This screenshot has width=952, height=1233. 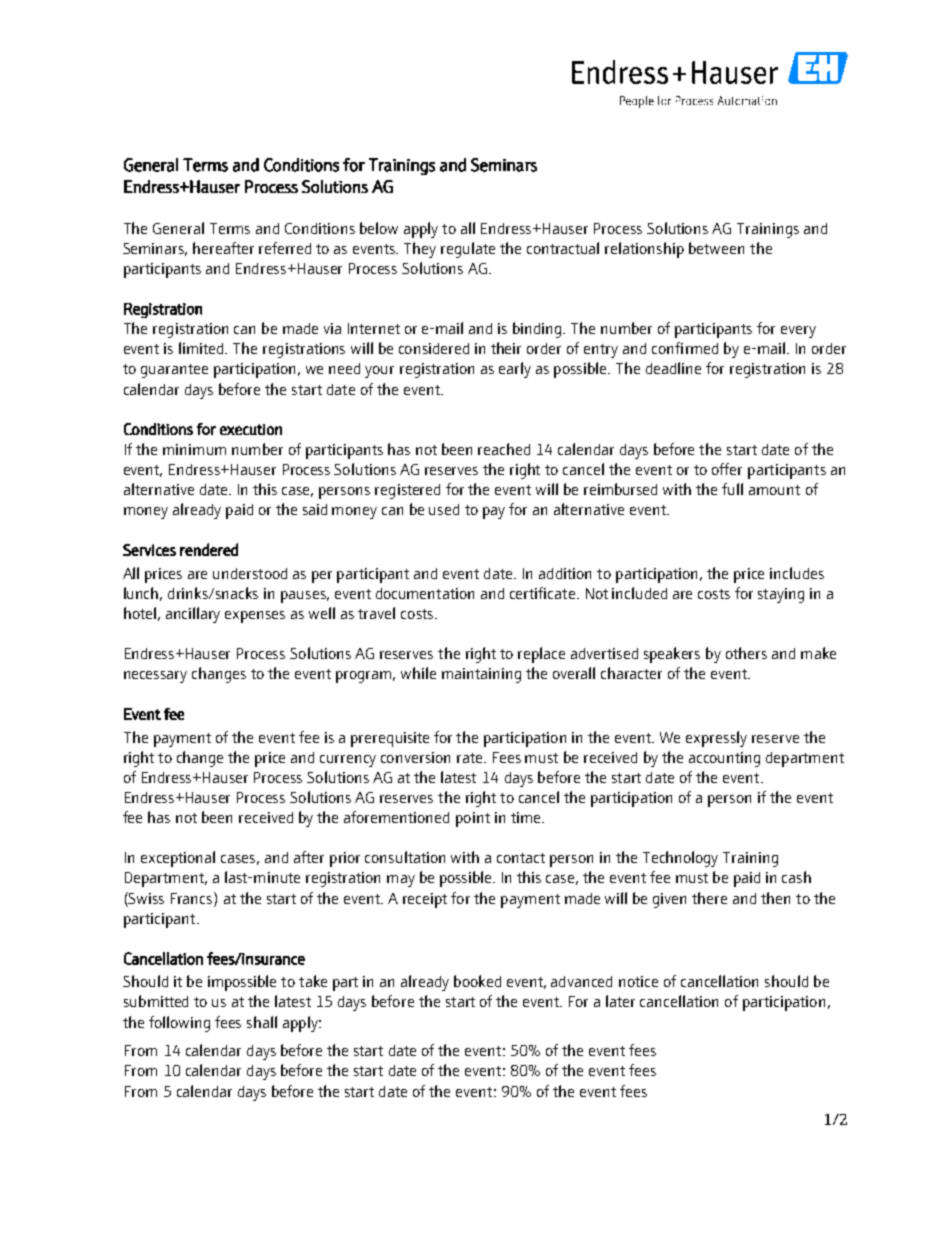 I want to click on referred, so click(x=285, y=248).
